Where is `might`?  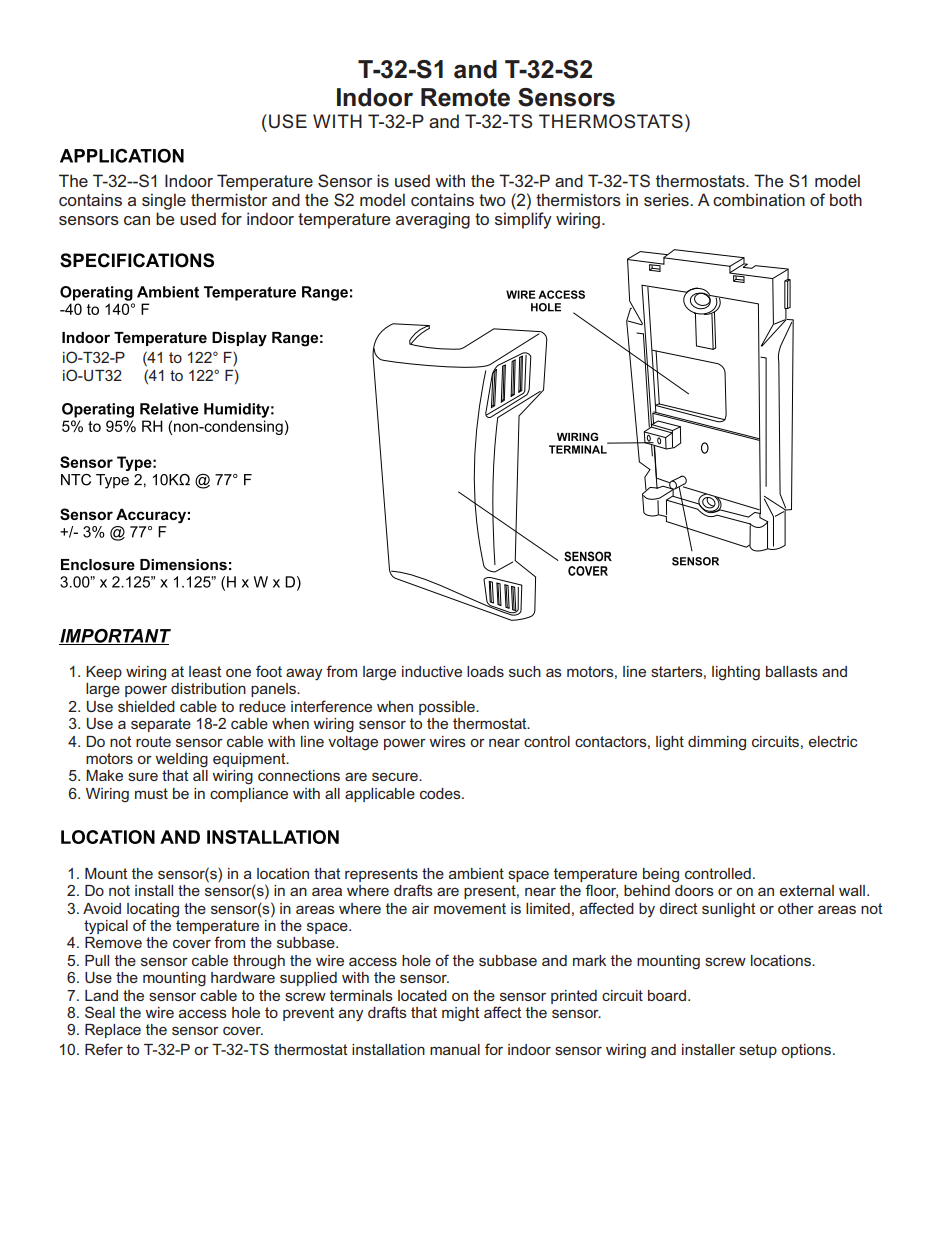 might is located at coordinates (461, 1014).
